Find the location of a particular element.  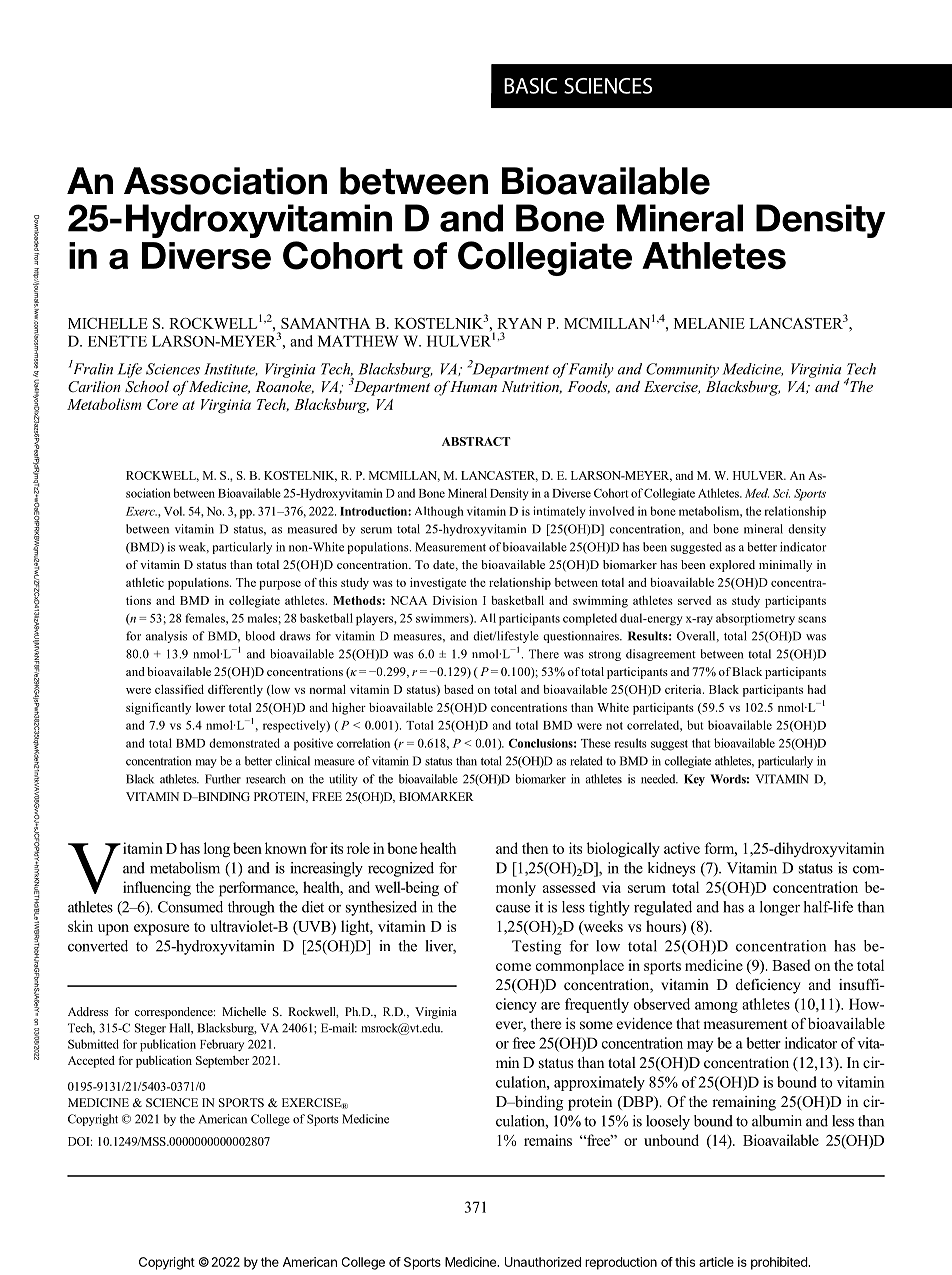

MELANIE is located at coordinates (709, 323).
